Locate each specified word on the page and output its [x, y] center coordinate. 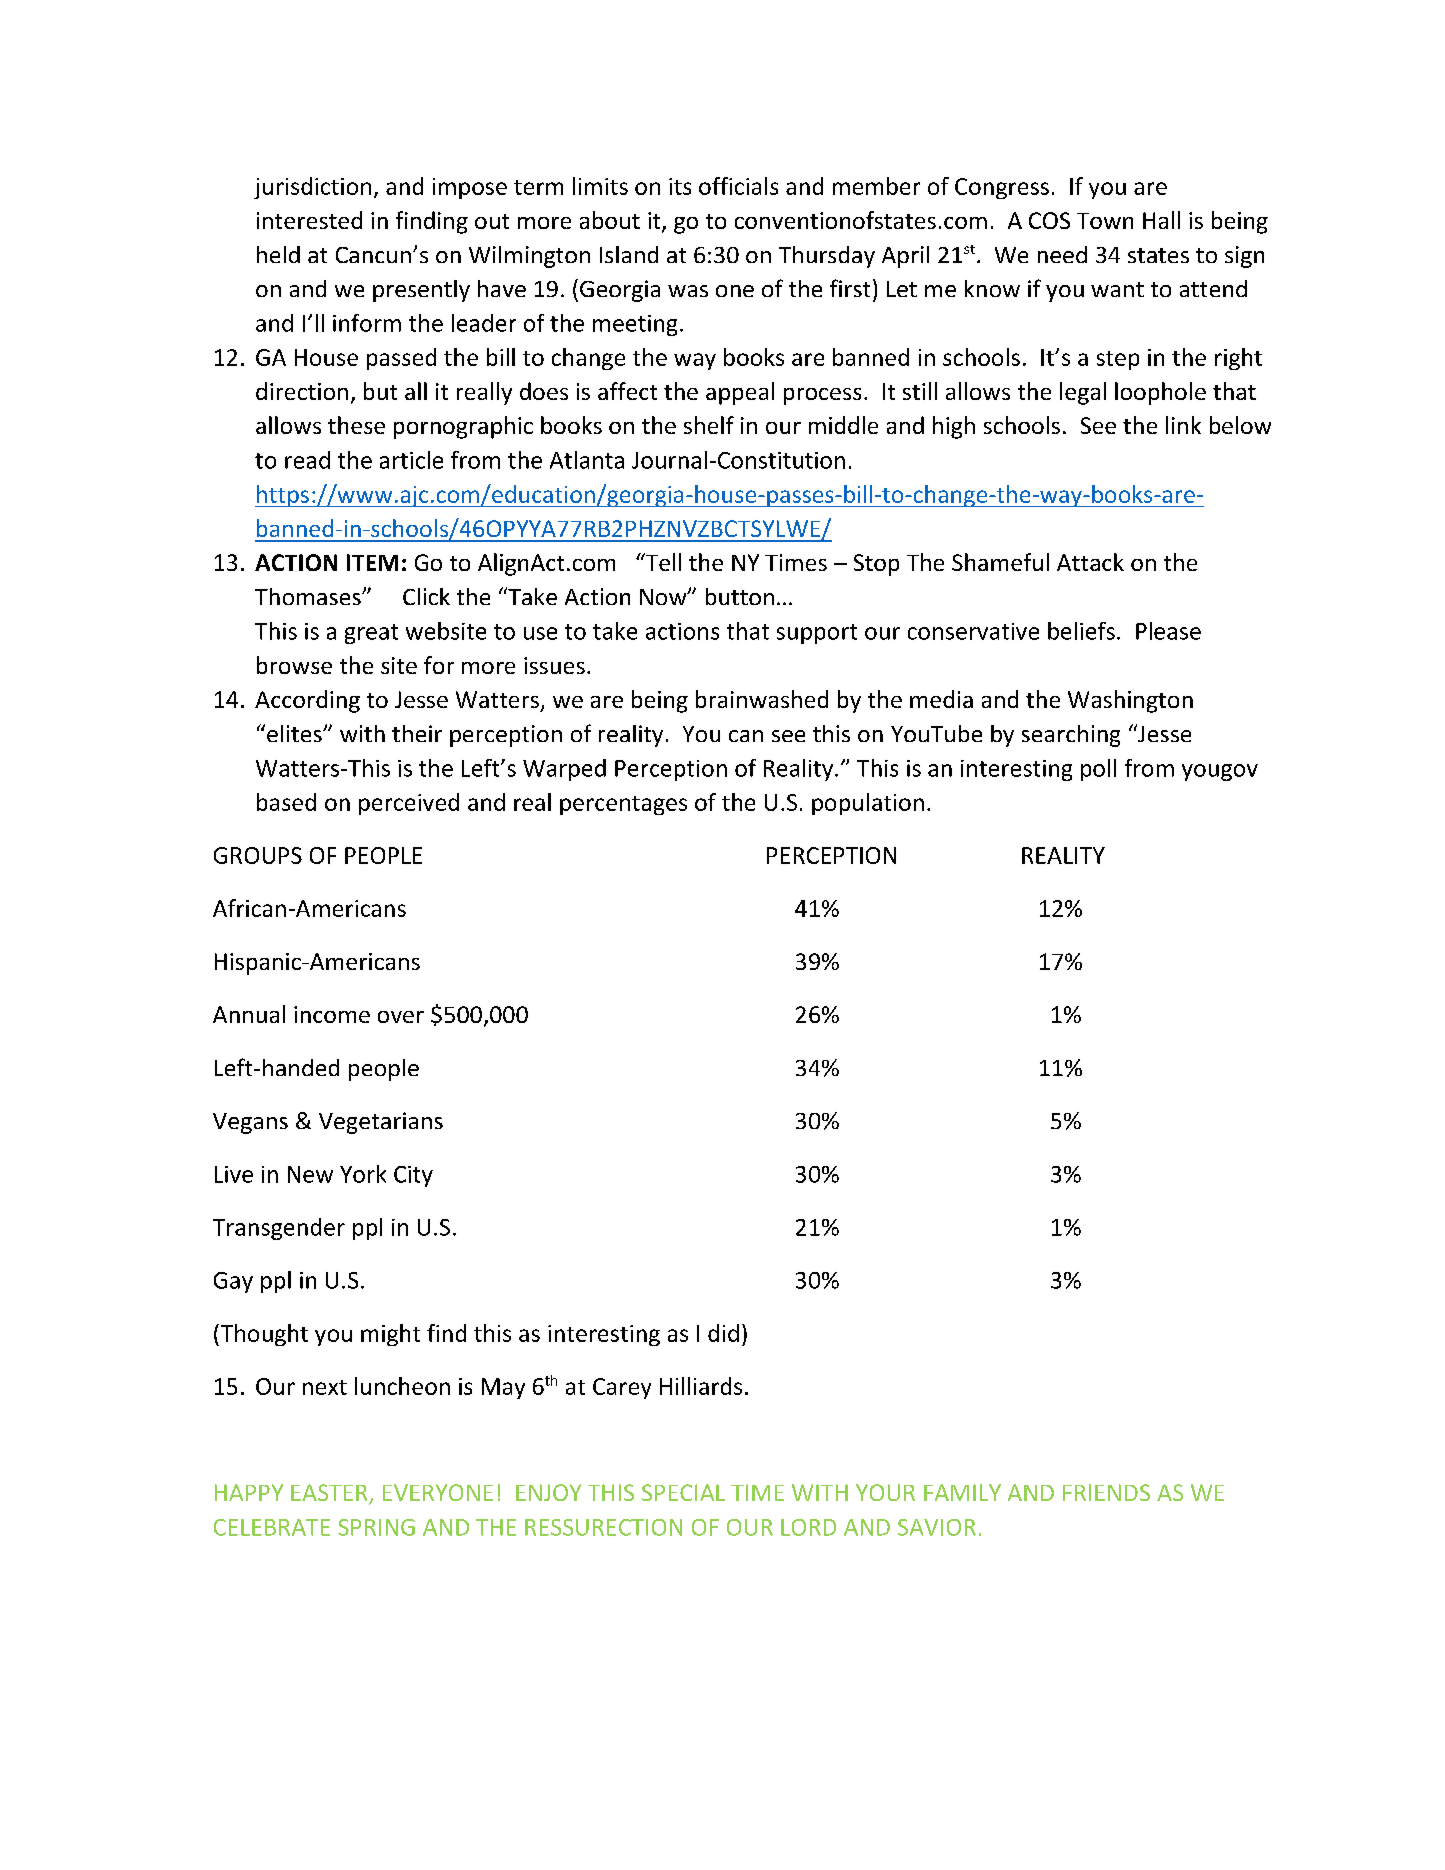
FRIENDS [1106, 1492]
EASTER [330, 1494]
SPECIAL [683, 1492]
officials [738, 186]
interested [309, 220]
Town [1105, 221]
